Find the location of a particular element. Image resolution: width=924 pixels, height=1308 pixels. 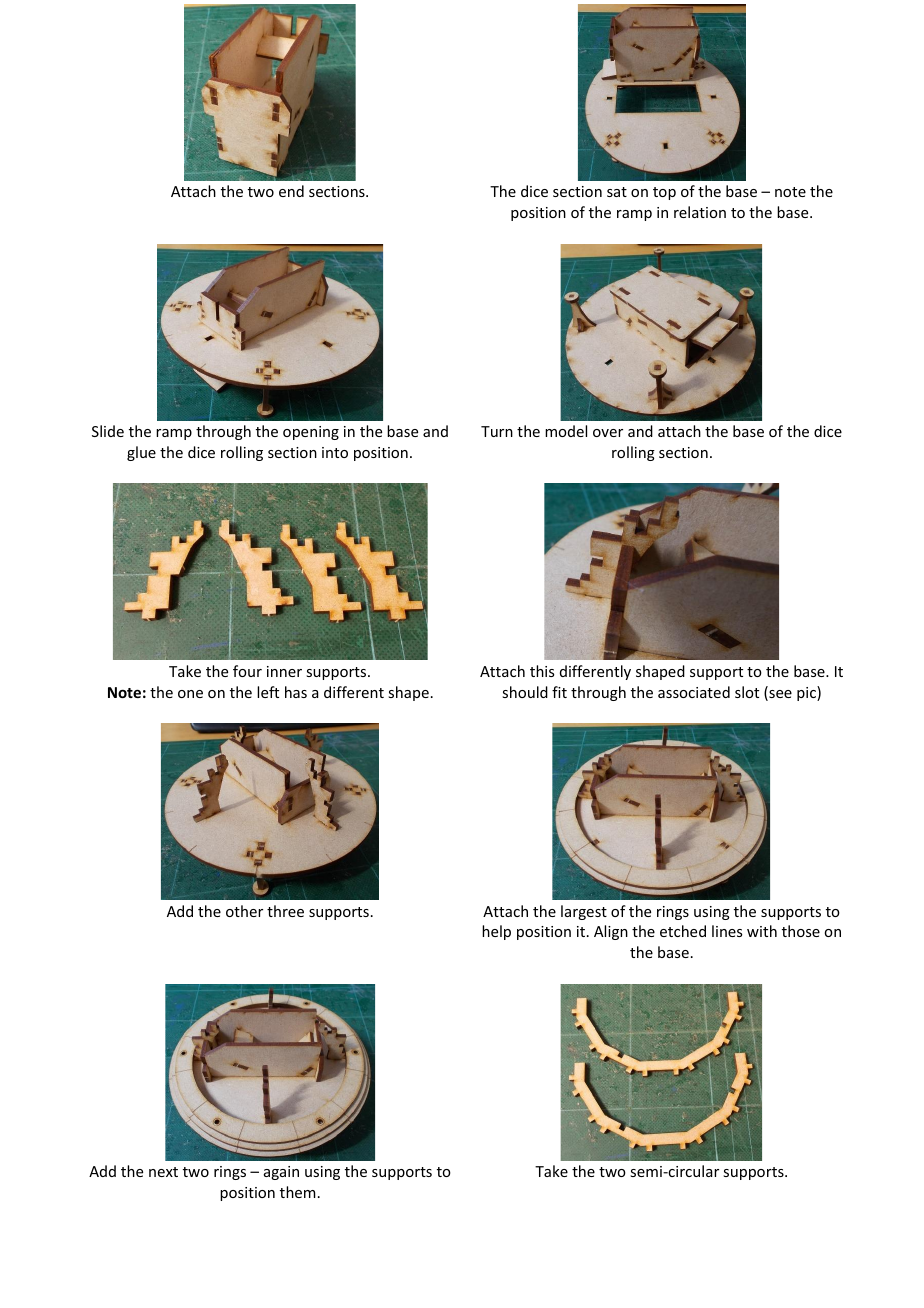

over is located at coordinates (608, 433).
